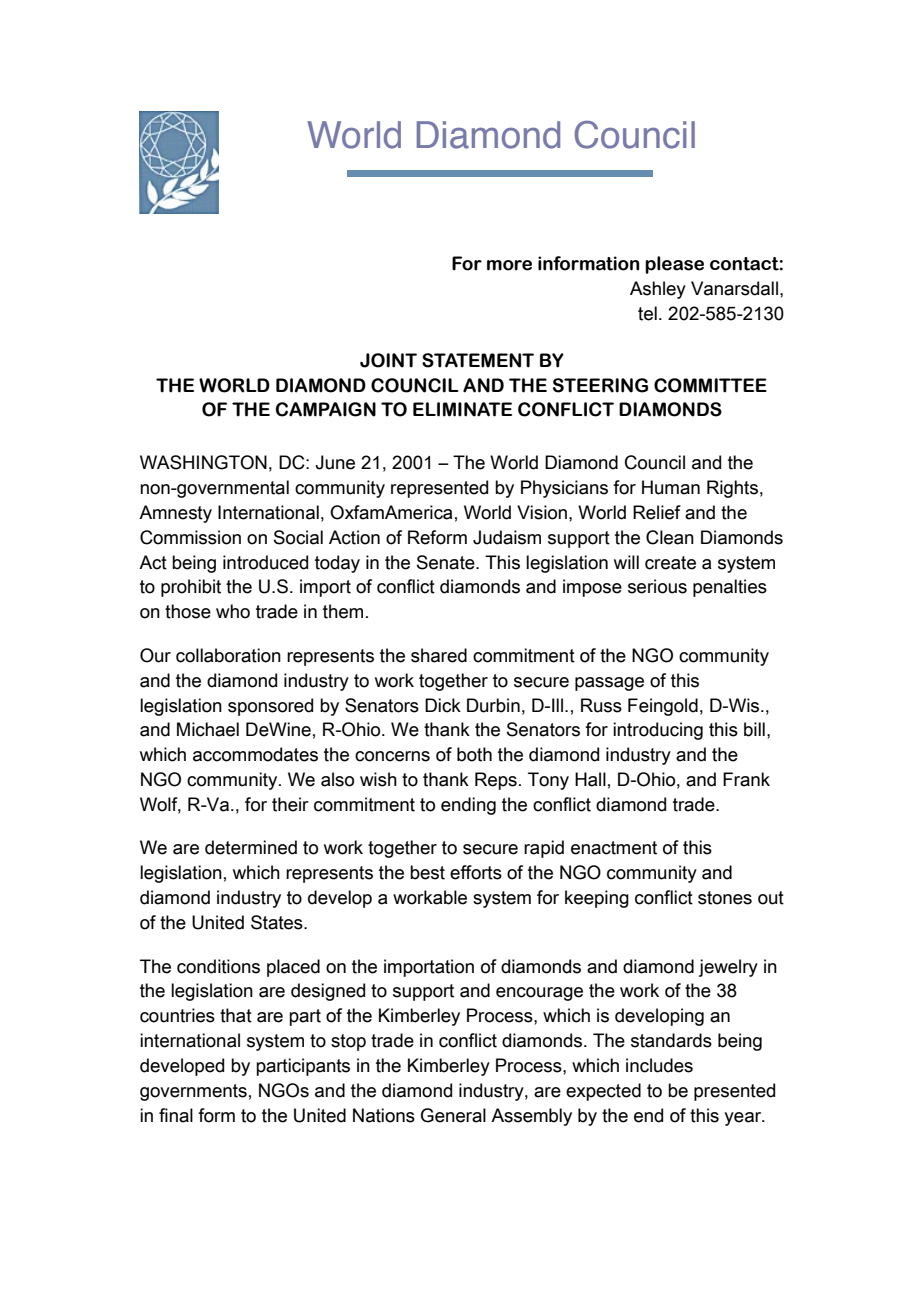 The height and width of the image is (1308, 924). I want to click on determined, so click(251, 847).
